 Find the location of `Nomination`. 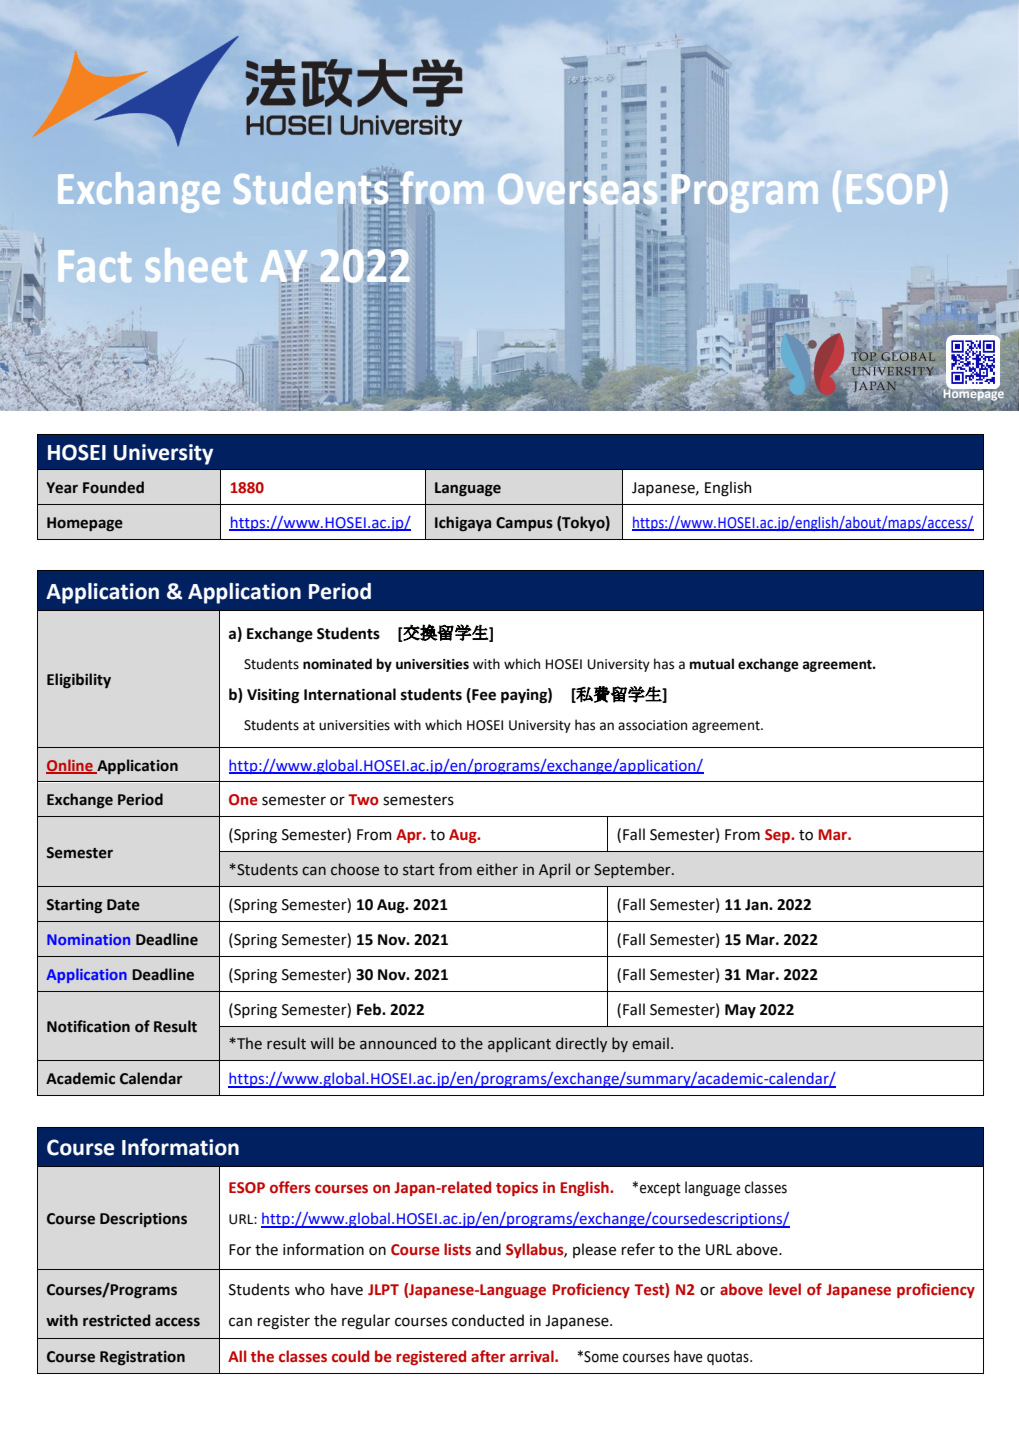

Nomination is located at coordinates (88, 939).
